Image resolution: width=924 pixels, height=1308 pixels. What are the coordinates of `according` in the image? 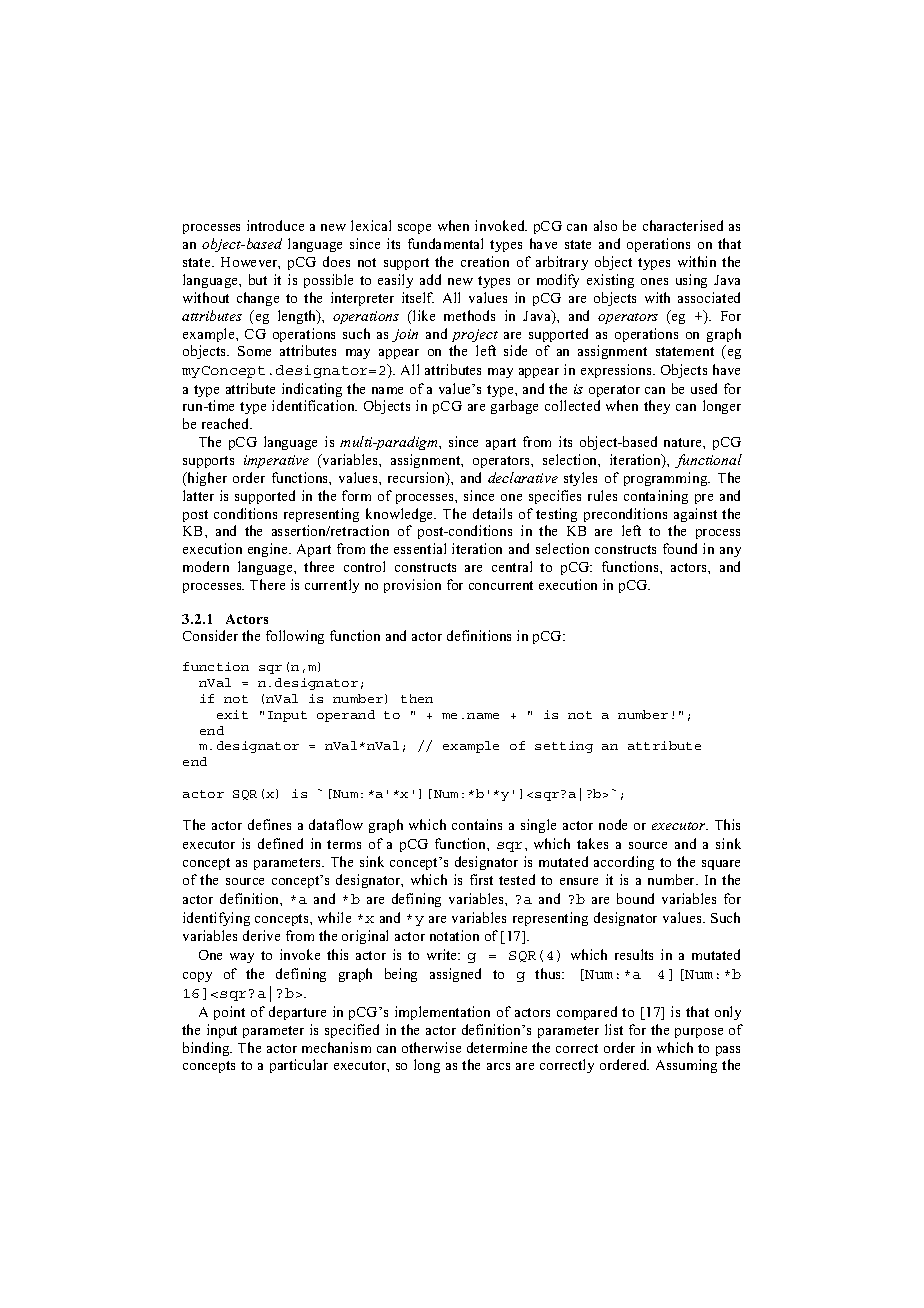 It's located at (624, 863).
